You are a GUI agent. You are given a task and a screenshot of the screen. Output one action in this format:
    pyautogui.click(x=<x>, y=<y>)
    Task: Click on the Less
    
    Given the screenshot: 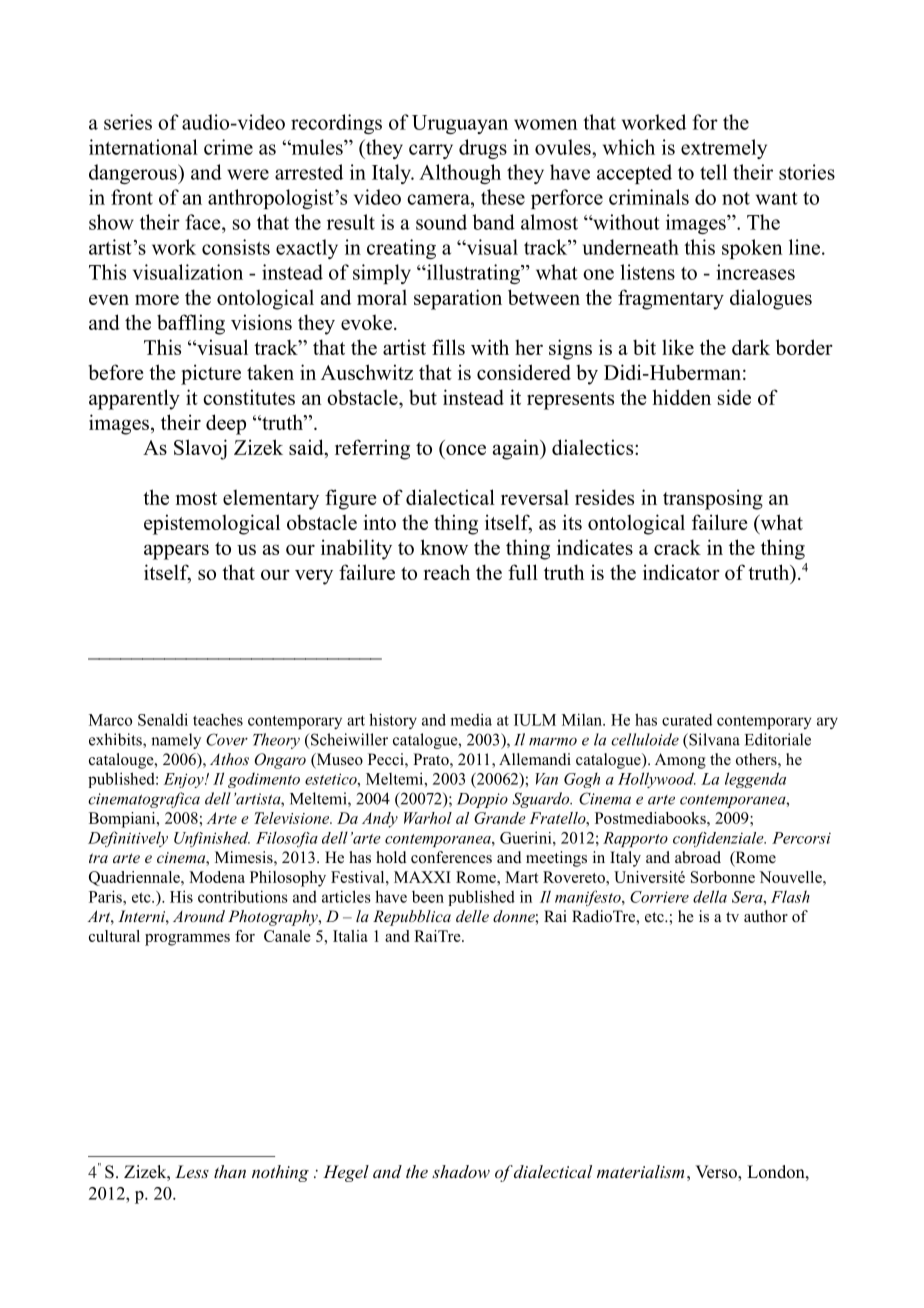 What is the action you would take?
    pyautogui.click(x=192, y=1171)
